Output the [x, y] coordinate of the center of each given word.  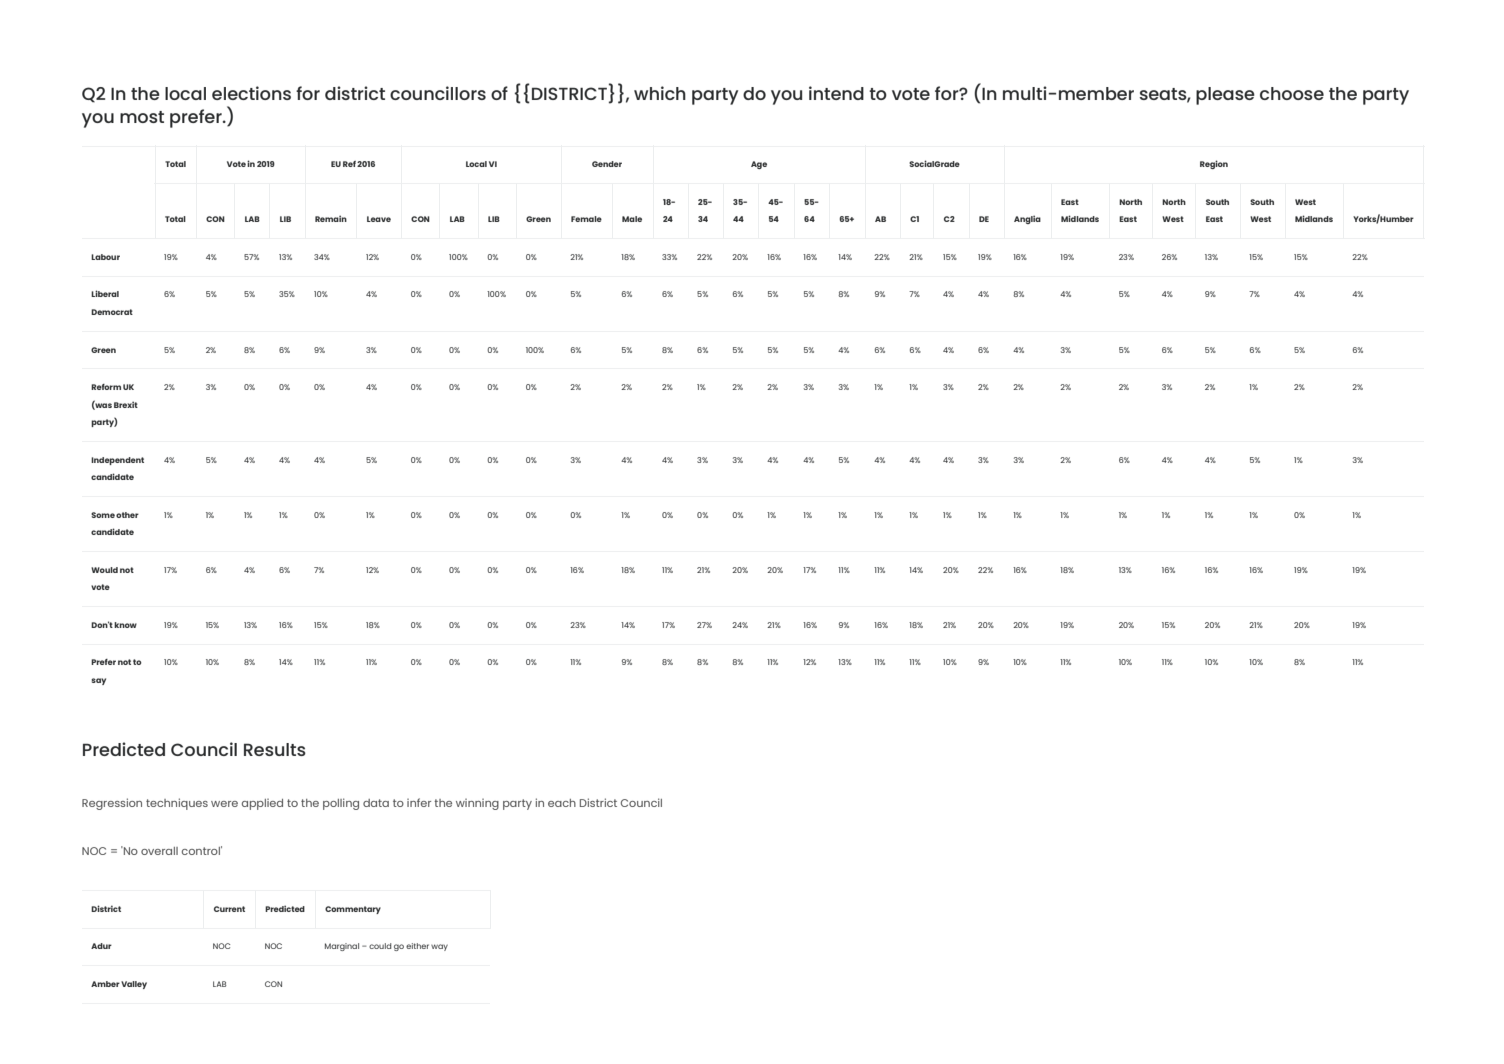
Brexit [126, 404]
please [1225, 96]
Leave [379, 219]
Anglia [1027, 219]
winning [477, 804]
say [98, 681]
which [660, 93]
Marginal [342, 947]
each [562, 803]
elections [251, 93]
